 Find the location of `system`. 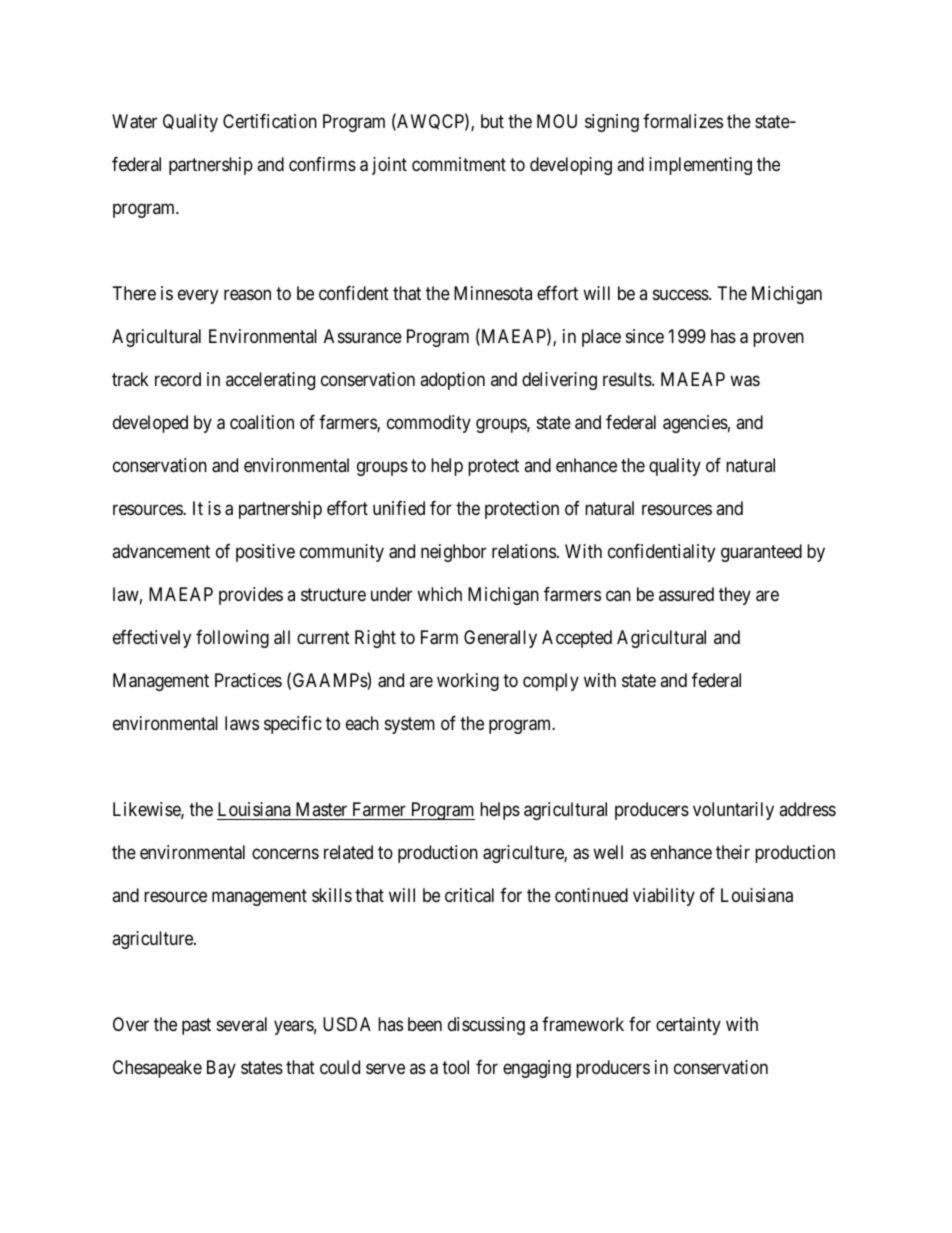

system is located at coordinates (410, 725).
